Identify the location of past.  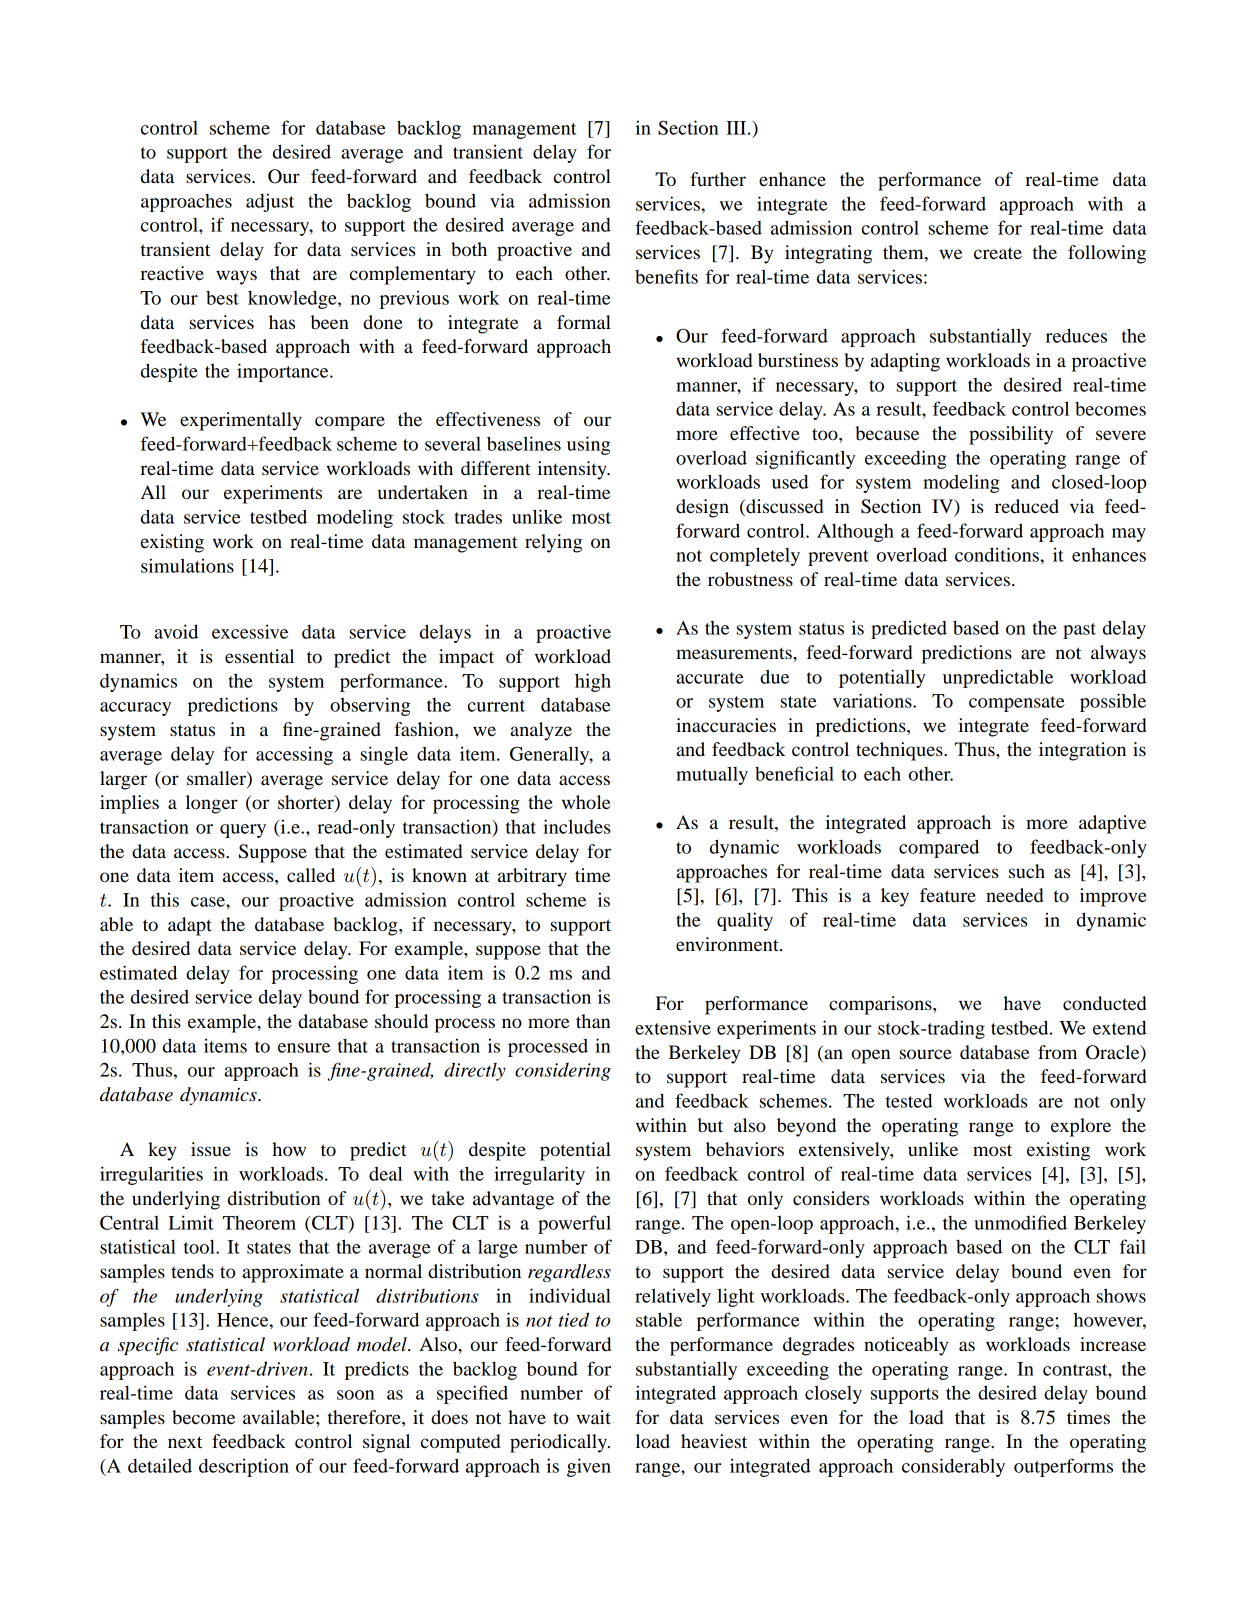
(1079, 631).
